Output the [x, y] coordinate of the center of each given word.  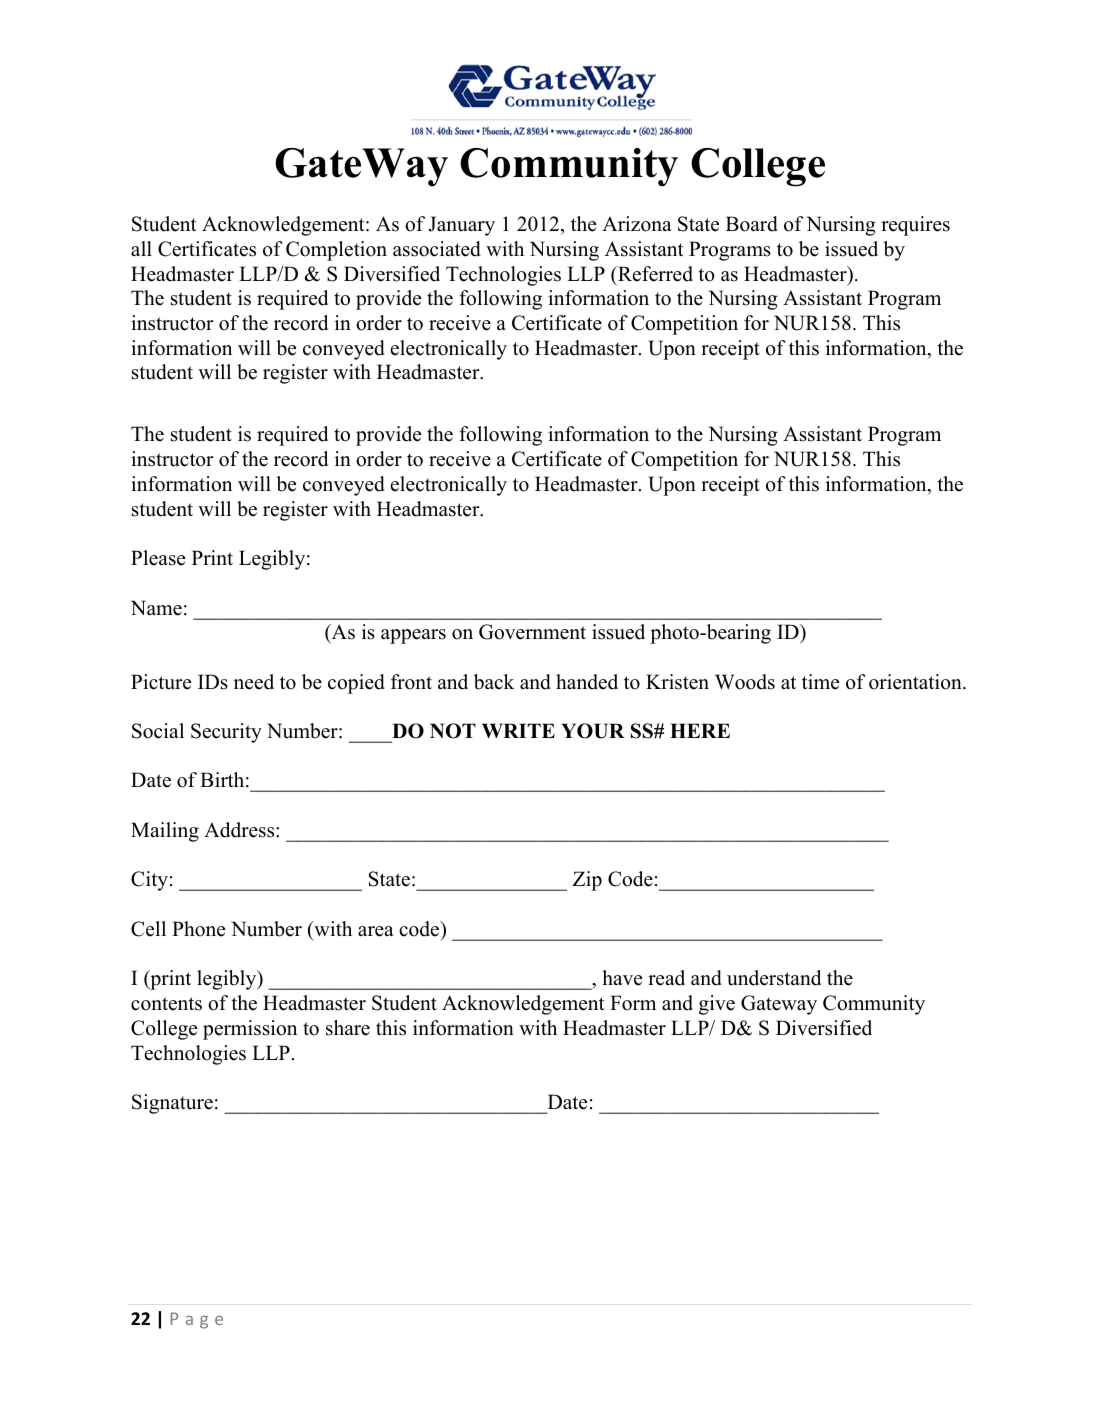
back [494, 682]
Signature [172, 1104]
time [820, 682]
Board [752, 224]
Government [532, 632]
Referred [654, 274]
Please [158, 558]
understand [774, 978]
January [461, 226]
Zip [587, 881]
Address [240, 830]
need [254, 682]
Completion [336, 251]
